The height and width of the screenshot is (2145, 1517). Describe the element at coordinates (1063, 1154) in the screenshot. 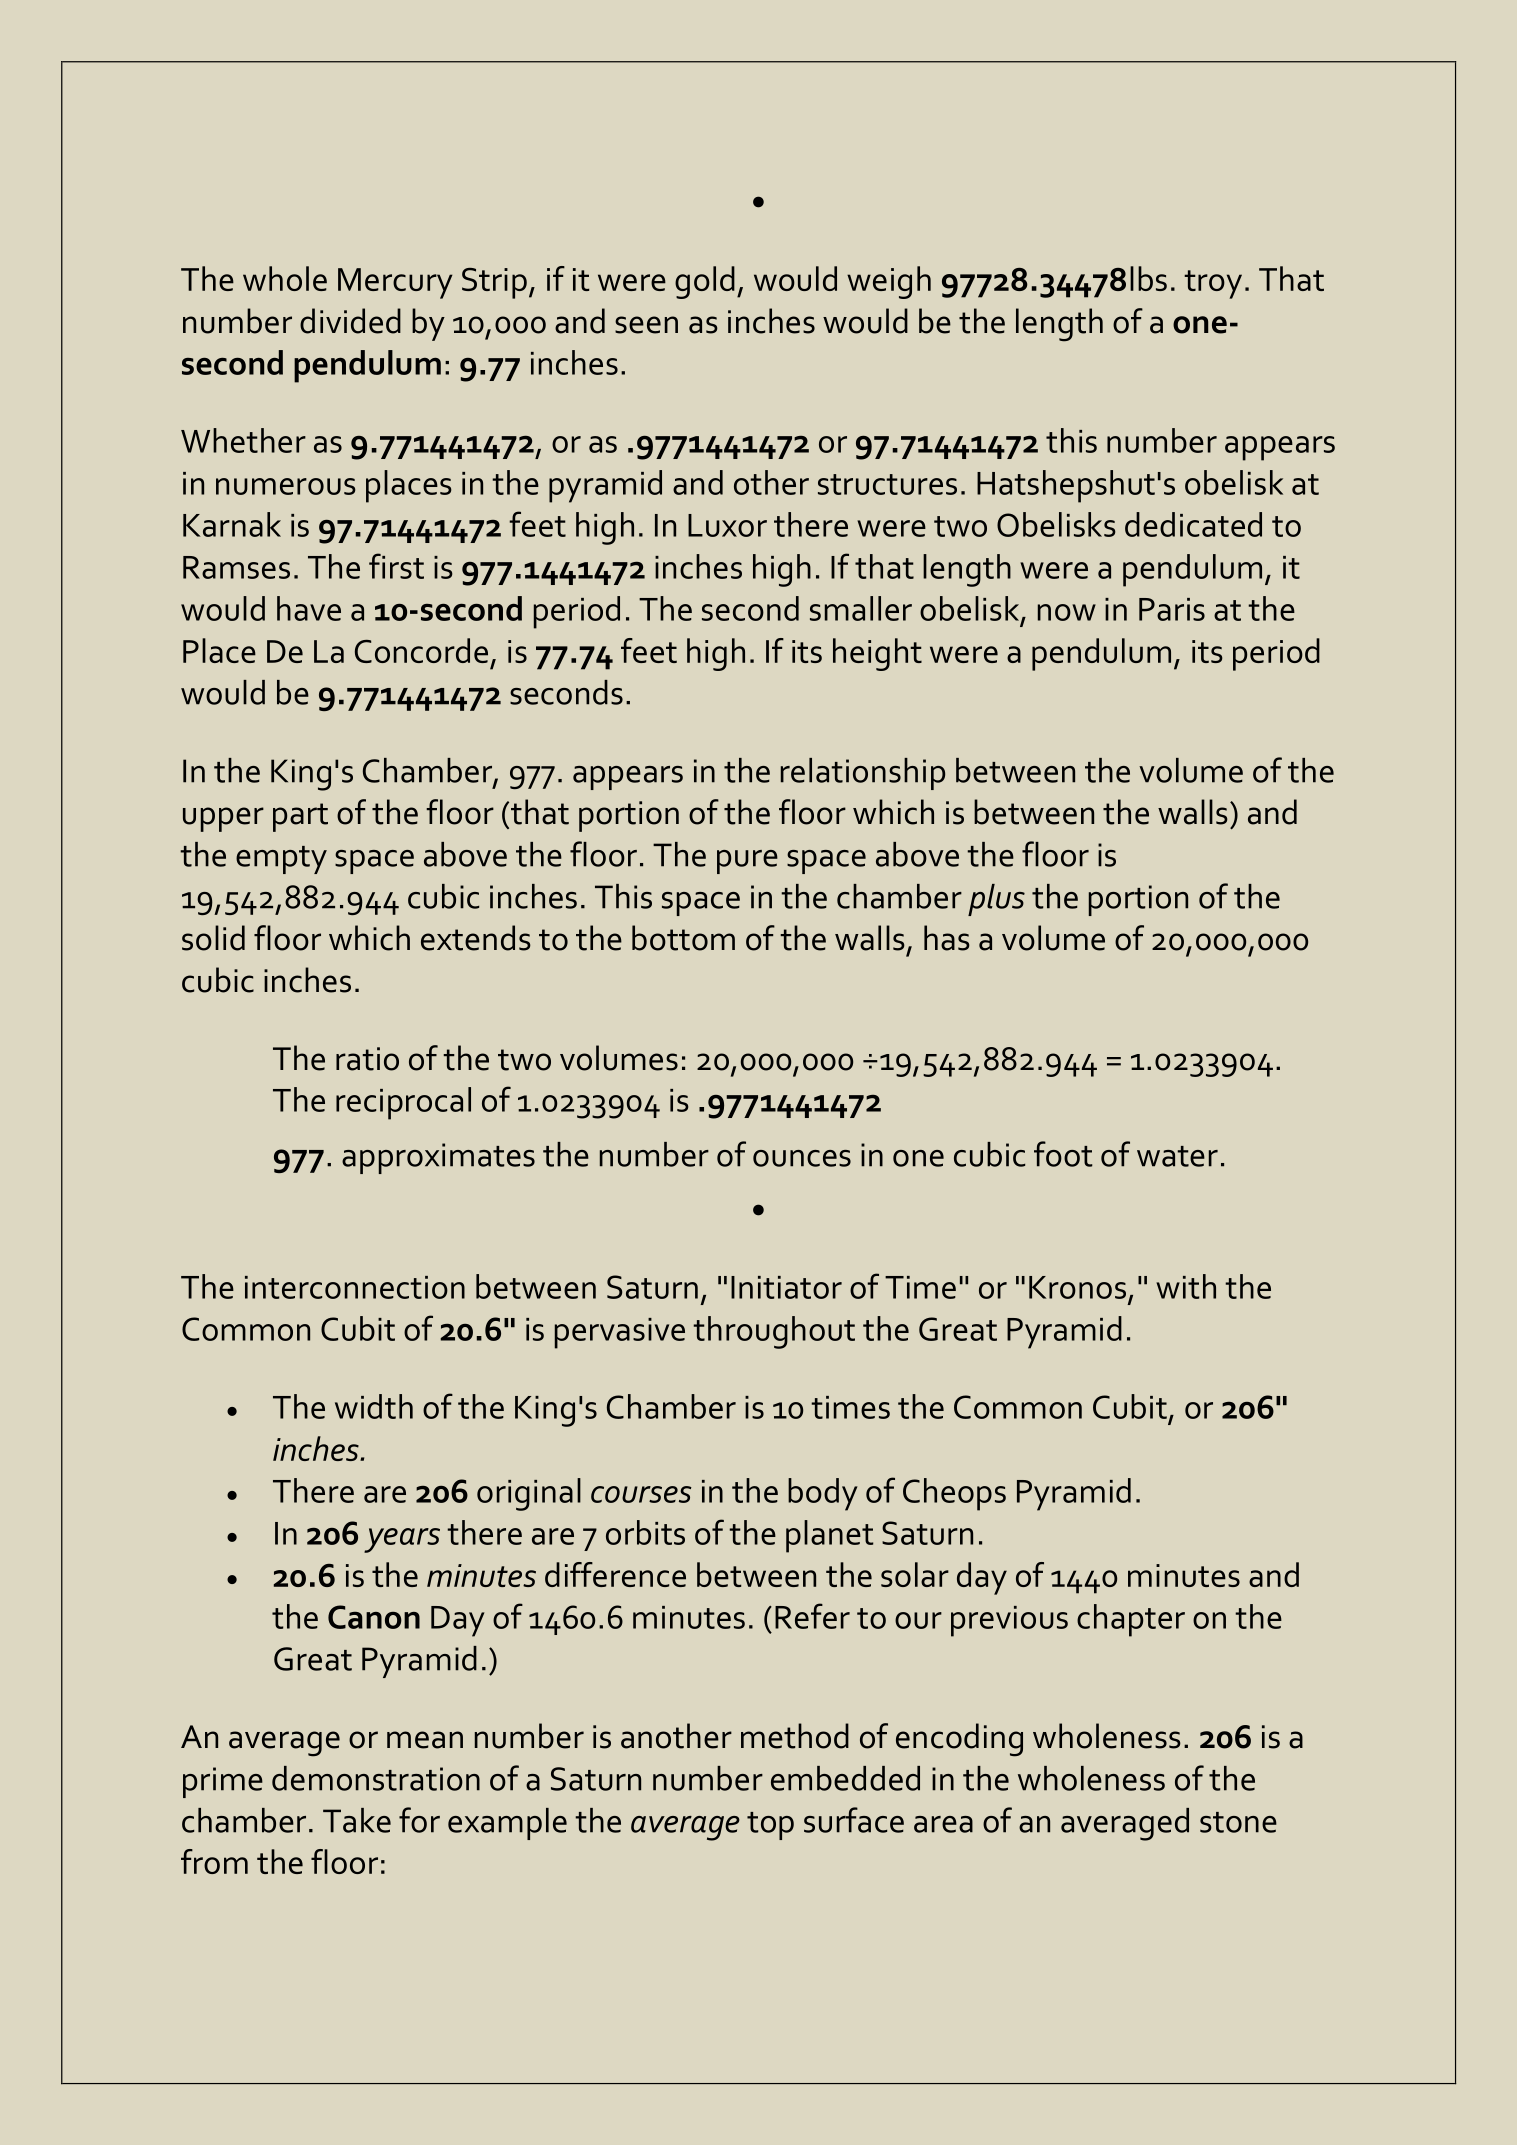

I see `foot` at that location.
